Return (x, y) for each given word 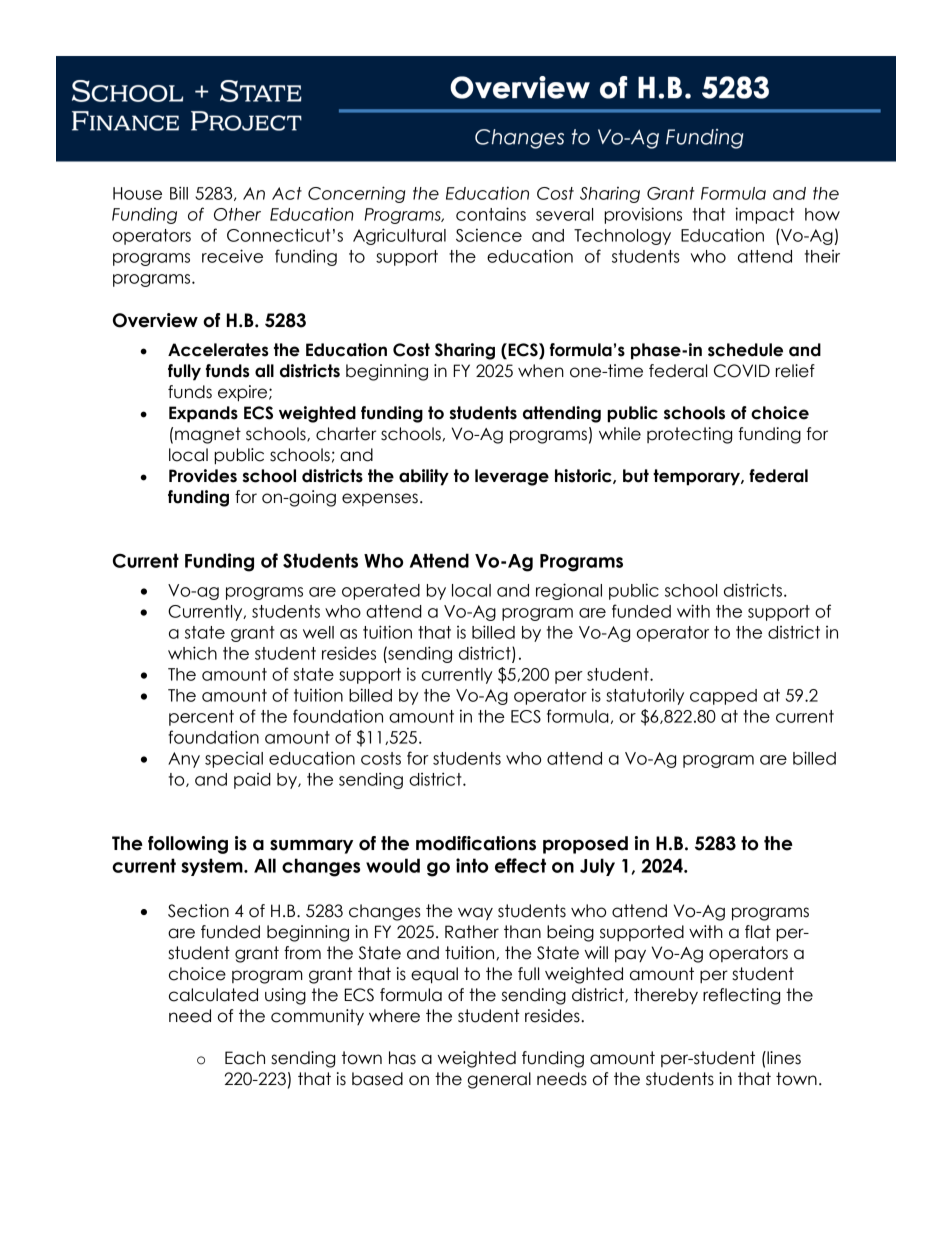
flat (758, 932)
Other (237, 214)
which (192, 653)
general (499, 1080)
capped (723, 697)
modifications (476, 843)
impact (764, 215)
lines (783, 1058)
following (188, 845)
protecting (689, 435)
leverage (512, 477)
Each (245, 1058)
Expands (203, 414)
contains (491, 214)
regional (569, 591)
